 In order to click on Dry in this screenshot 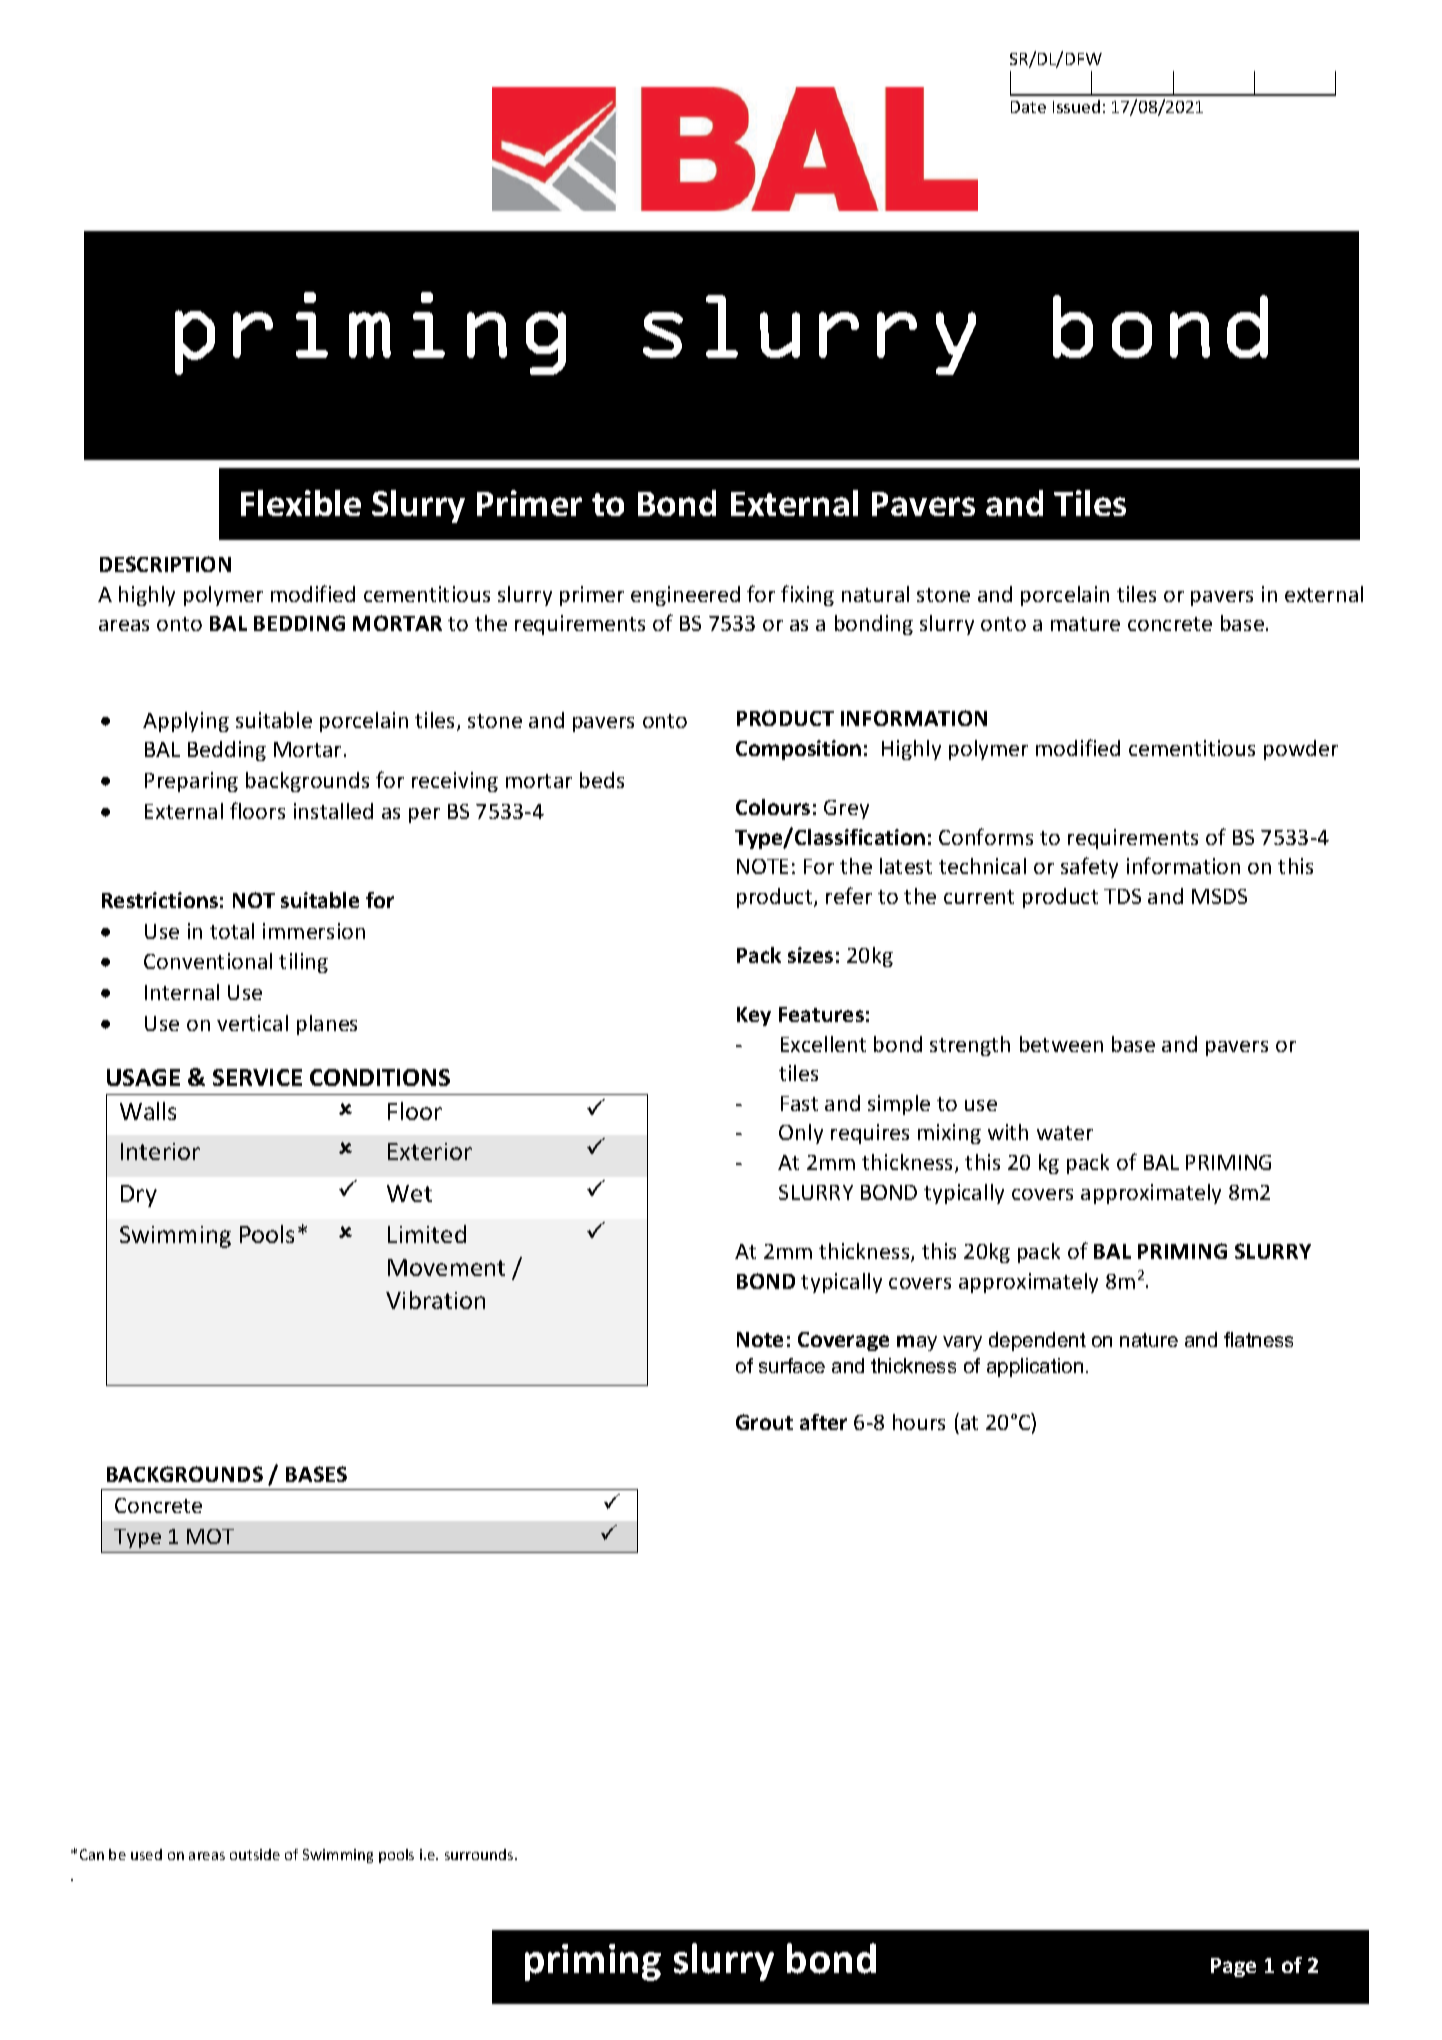, I will do `click(139, 1196)`.
